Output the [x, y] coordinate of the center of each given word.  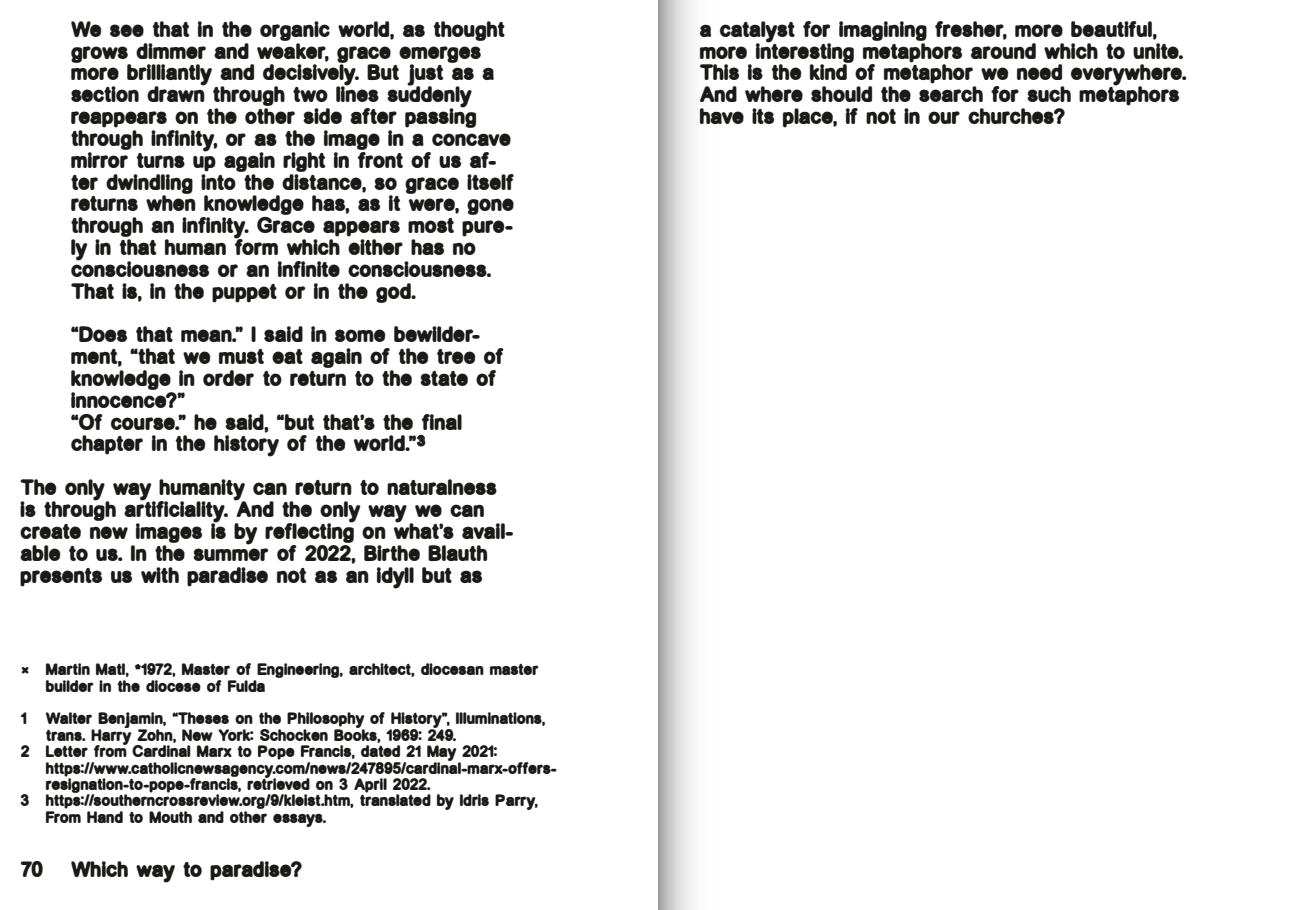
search [951, 94]
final [442, 422]
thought [469, 31]
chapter [107, 445]
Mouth [170, 817]
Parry [516, 802]
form [256, 246]
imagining [883, 31]
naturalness [442, 487]
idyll [395, 578]
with [160, 575]
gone [490, 206]
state [444, 378]
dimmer [171, 51]
